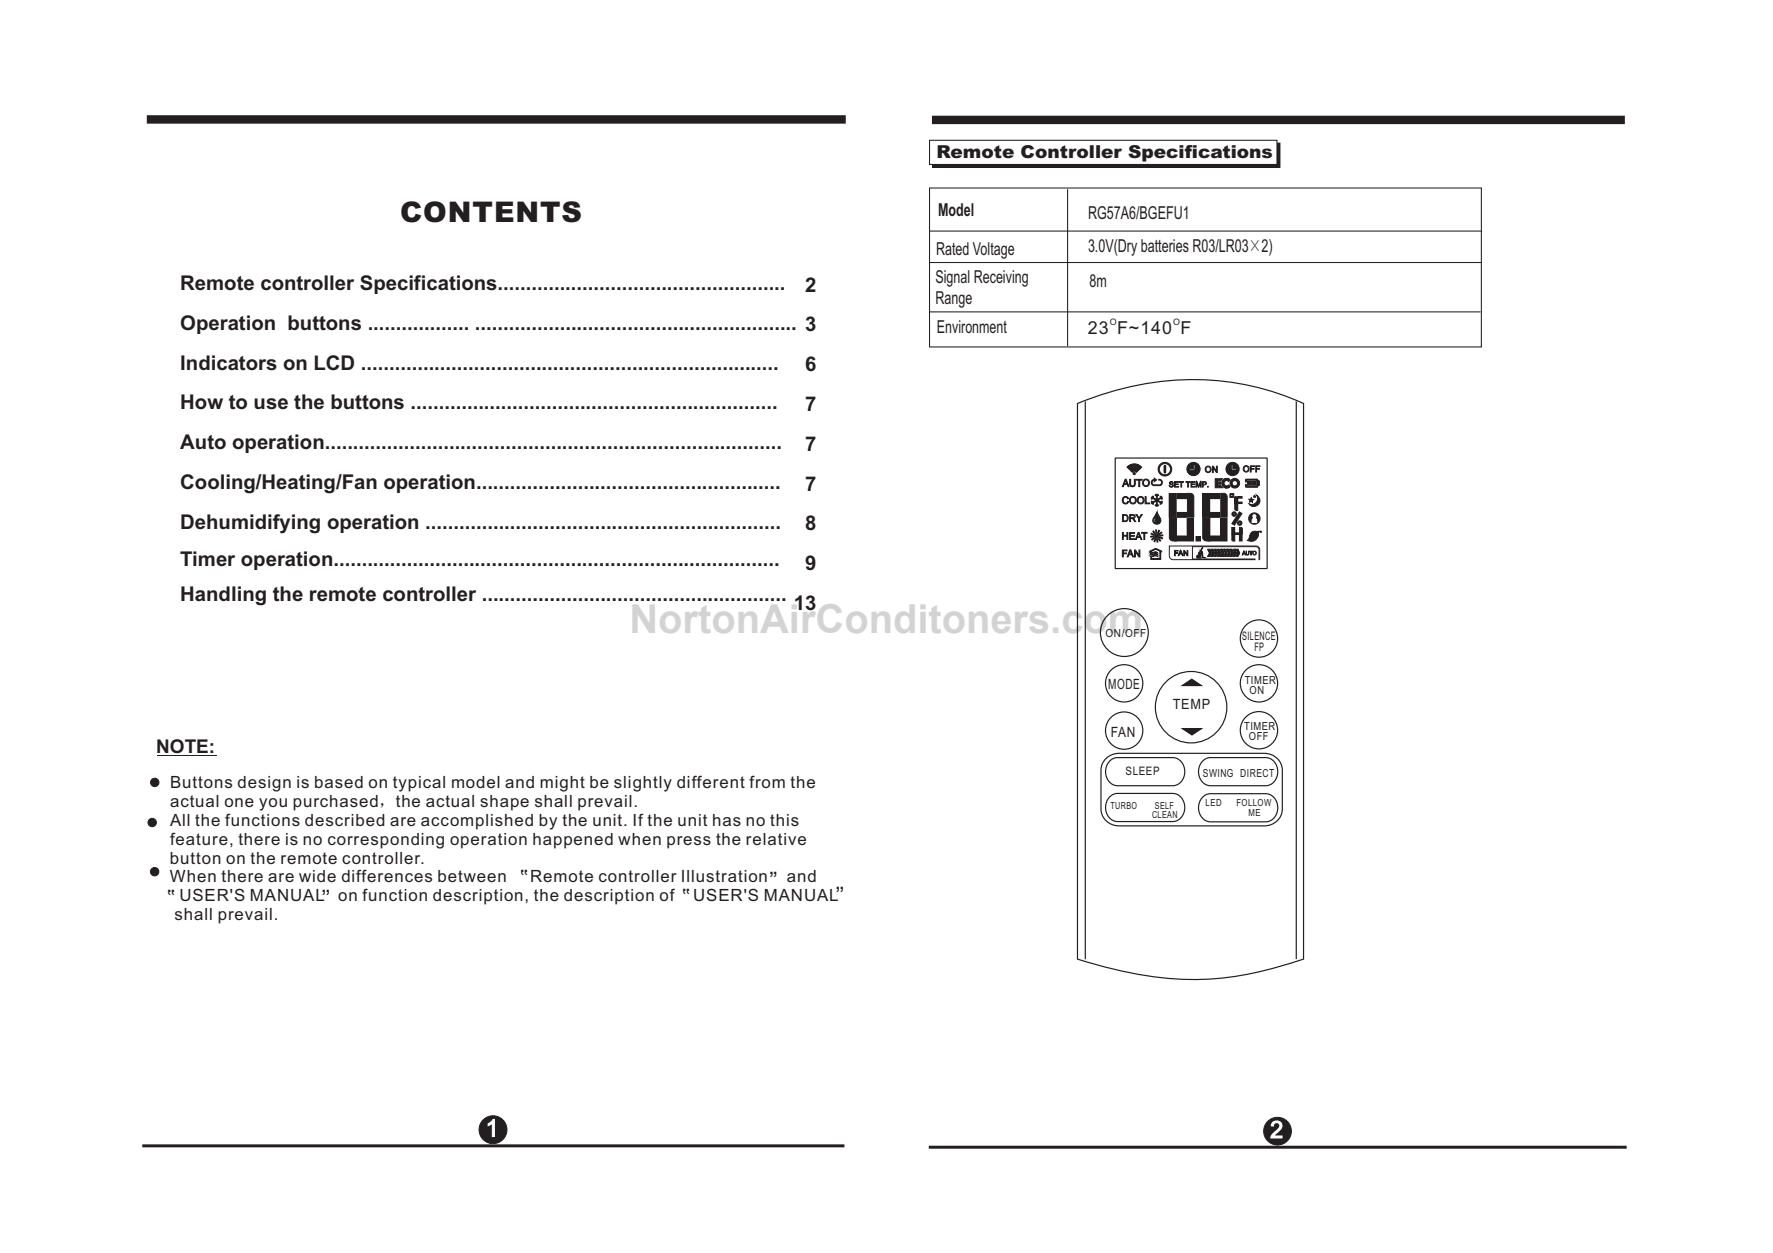 This image has height=1253, width=1773. Describe the element at coordinates (972, 326) in the image. I see `Environment` at that location.
